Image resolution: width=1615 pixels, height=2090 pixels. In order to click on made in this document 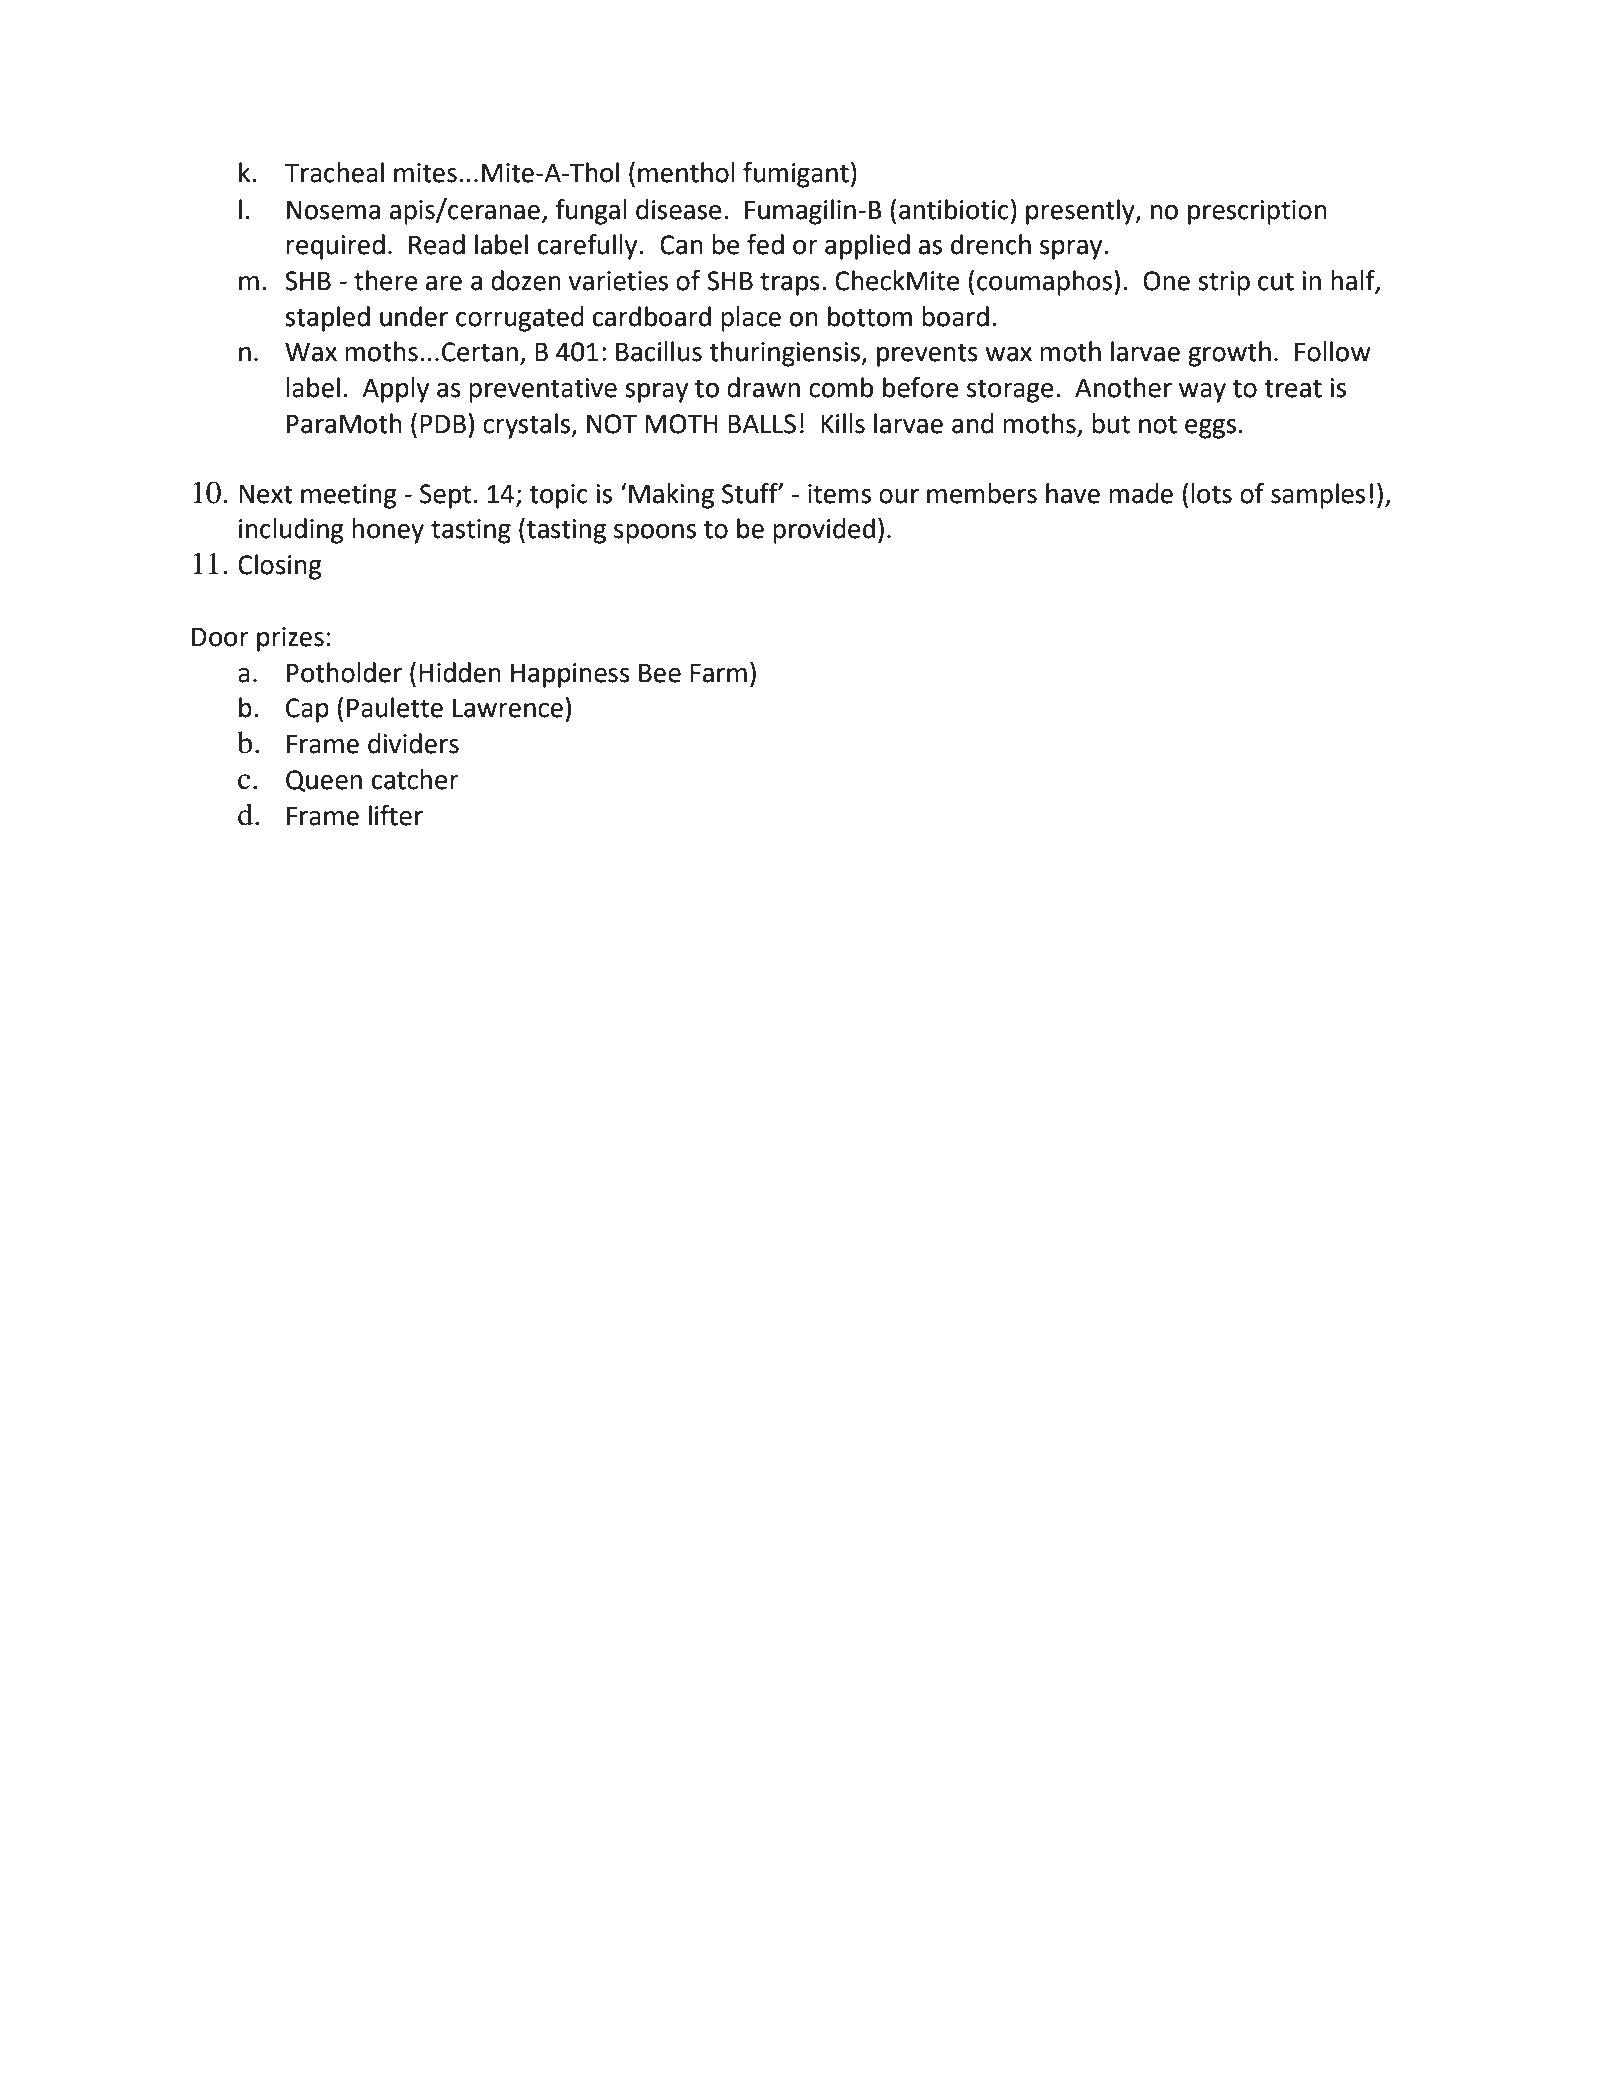, I will do `click(1141, 493)`.
